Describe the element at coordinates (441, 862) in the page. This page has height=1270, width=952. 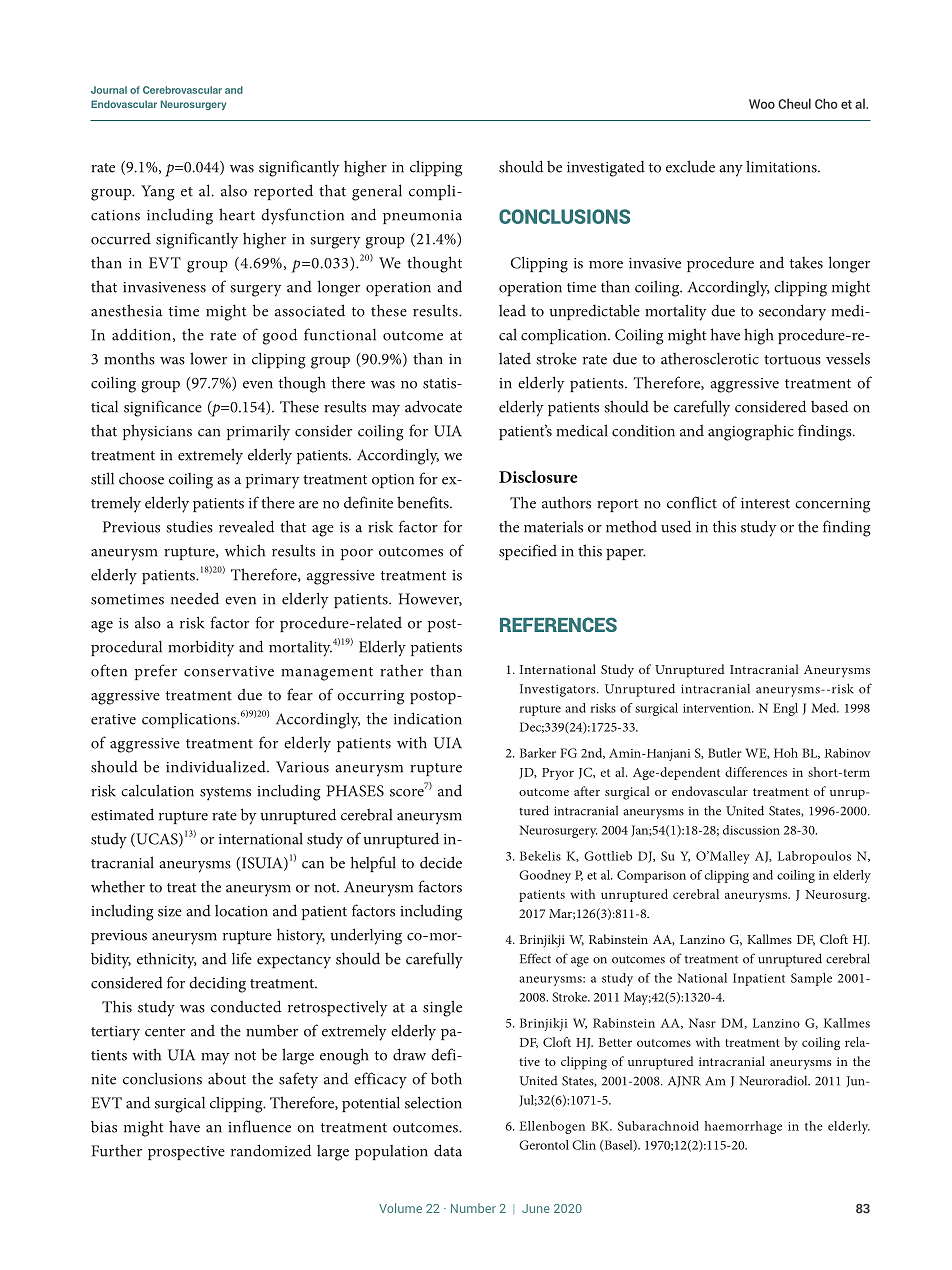
I see `decide` at that location.
